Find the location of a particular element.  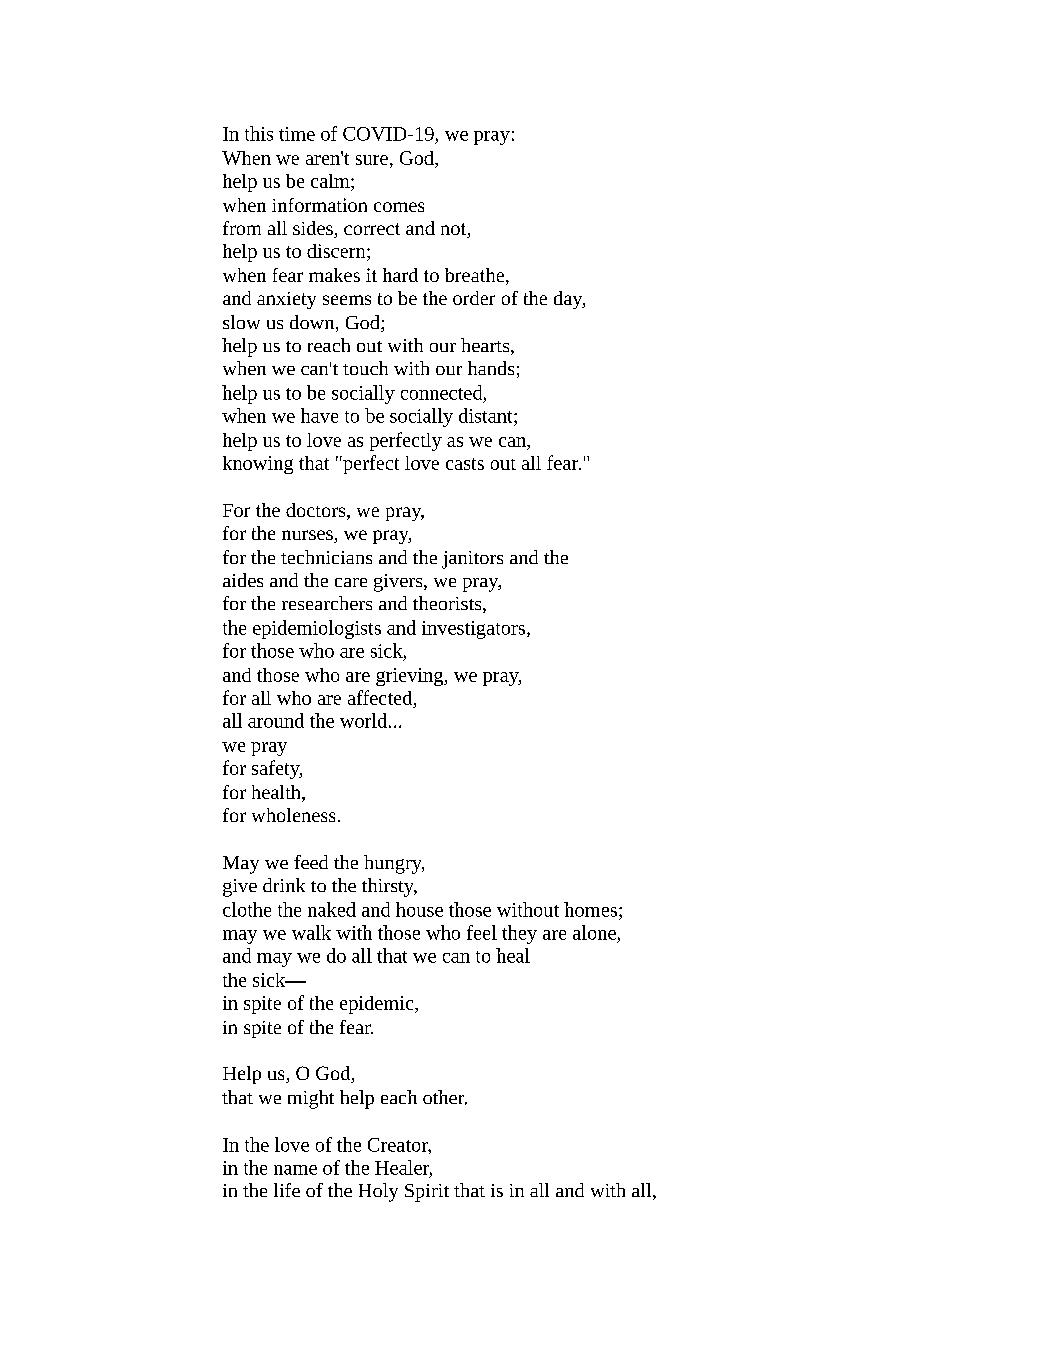

time is located at coordinates (297, 134).
